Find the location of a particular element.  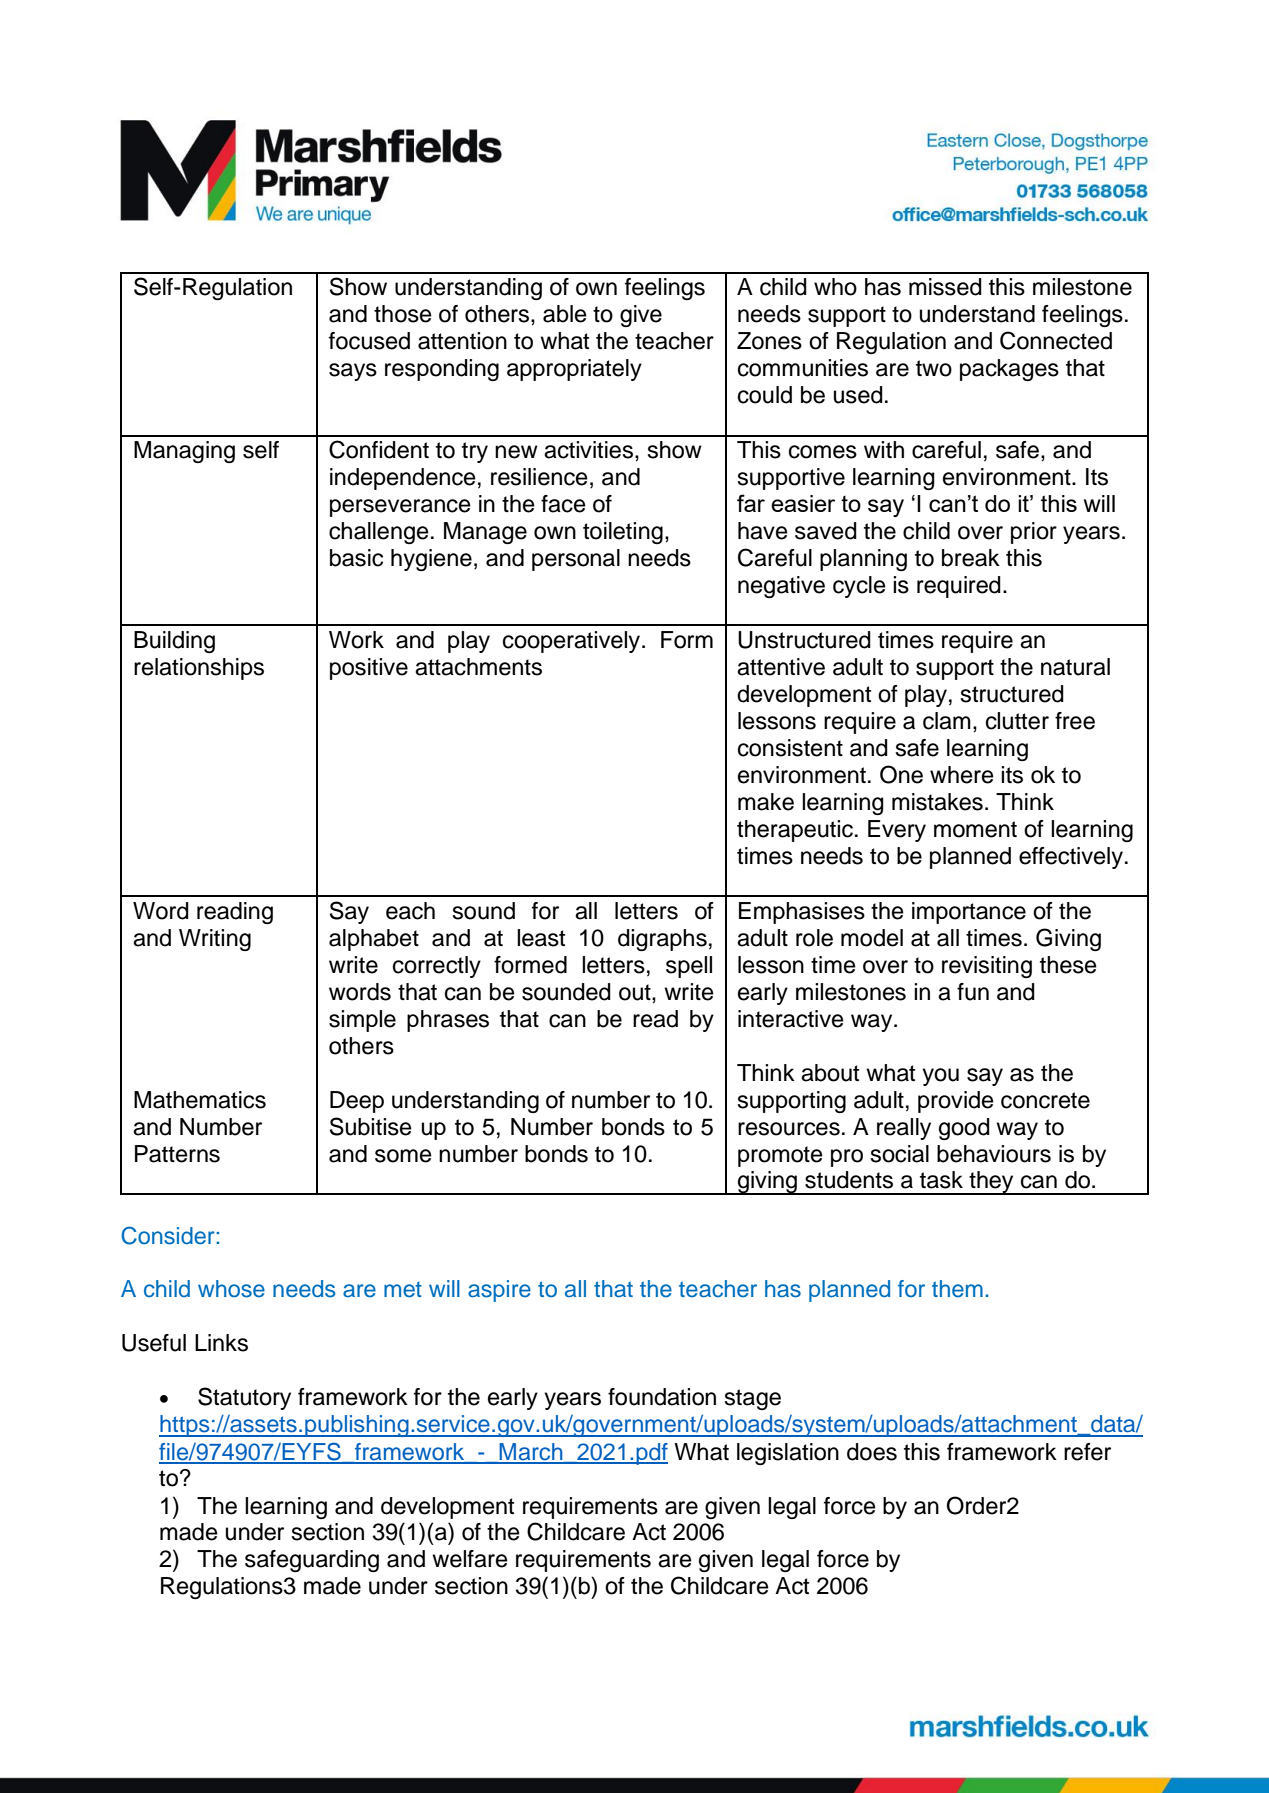

Statutory is located at coordinates (244, 1398).
